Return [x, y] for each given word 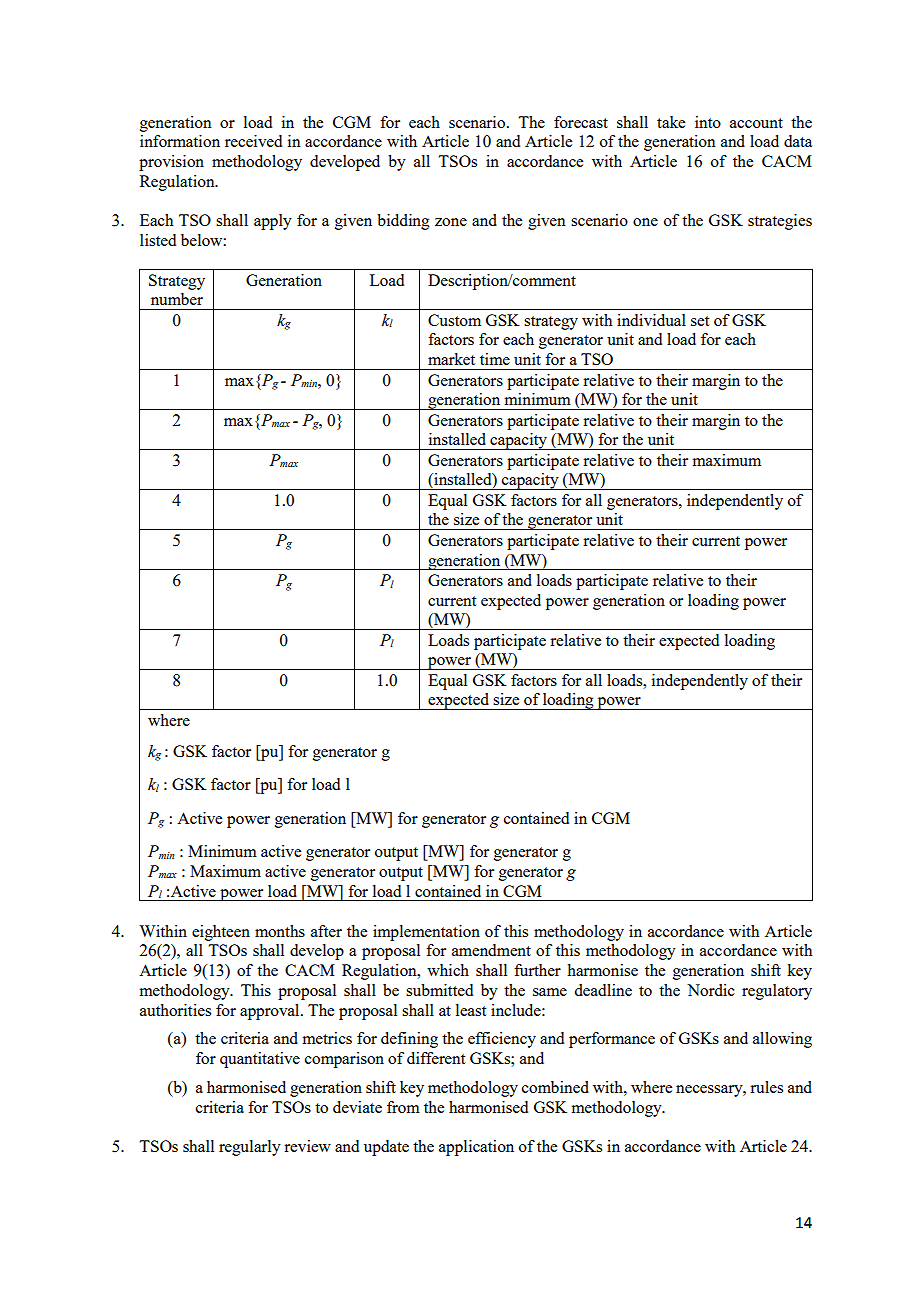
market [451, 359]
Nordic [711, 990]
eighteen [221, 933]
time [495, 359]
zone [451, 222]
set [700, 321]
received [253, 141]
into [708, 122]
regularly [250, 1148]
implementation [426, 933]
